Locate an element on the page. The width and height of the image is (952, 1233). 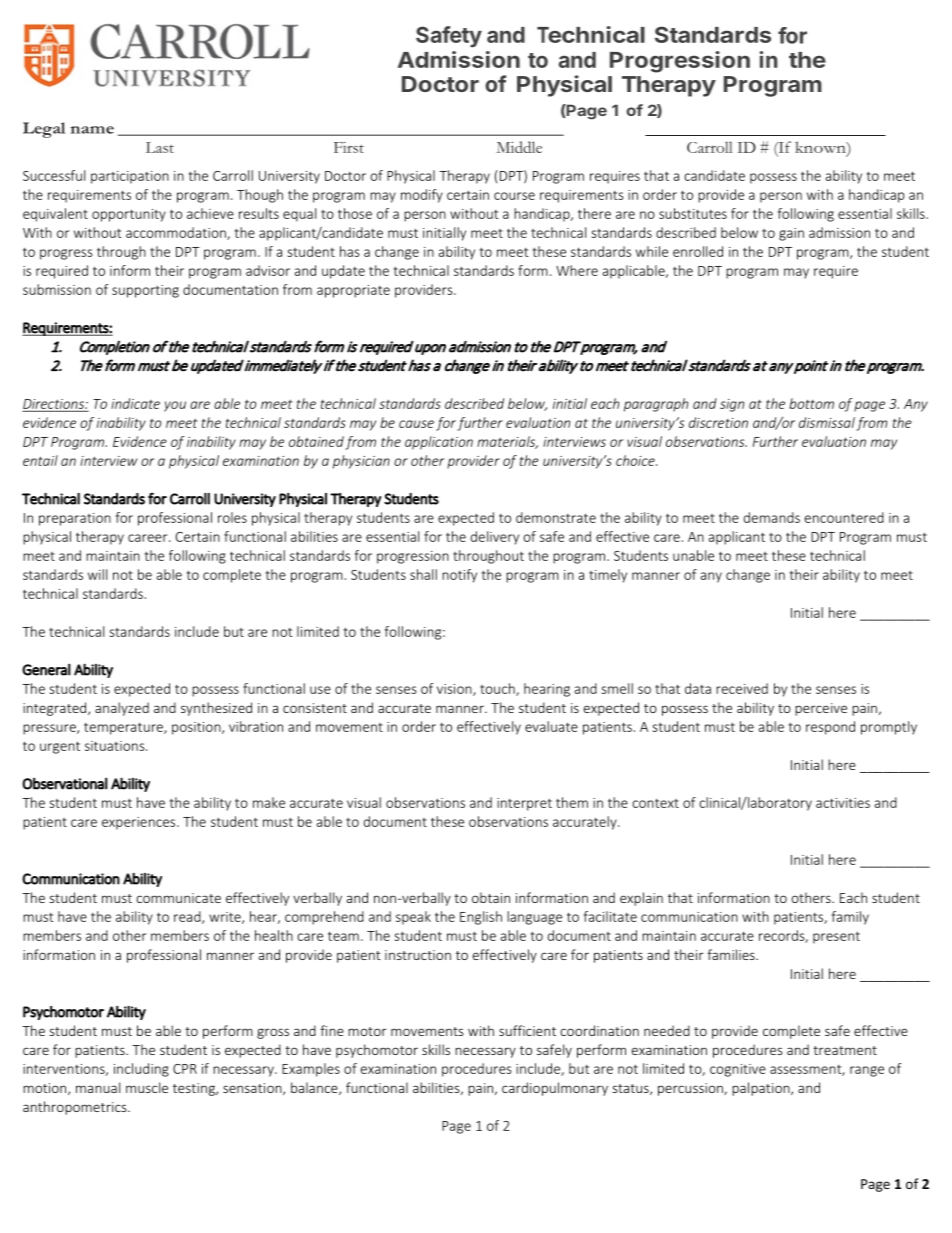
cognitive is located at coordinates (738, 1070).
